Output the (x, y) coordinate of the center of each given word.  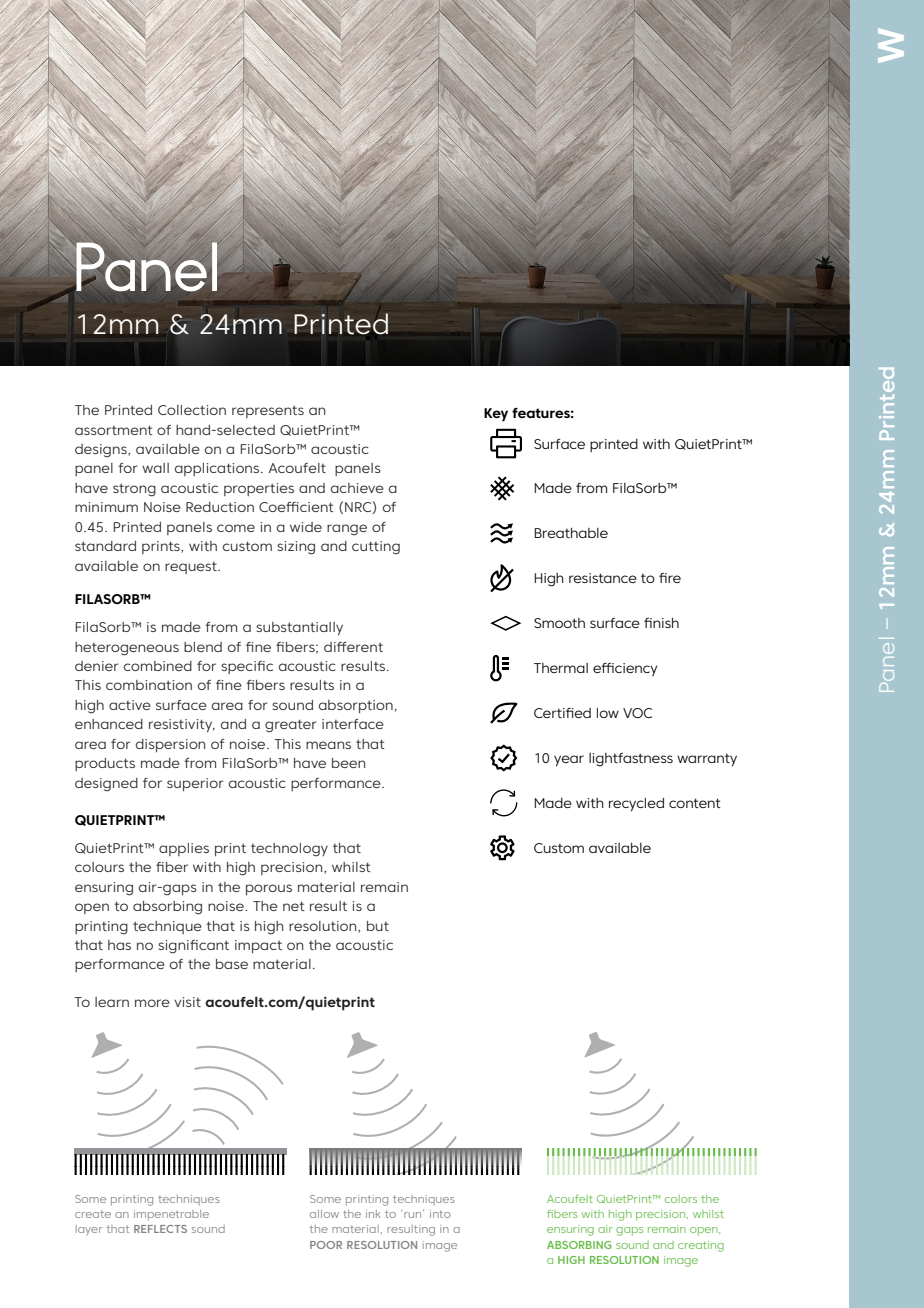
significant (193, 947)
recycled (636, 805)
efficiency (625, 669)
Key (496, 415)
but (378, 926)
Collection (192, 410)
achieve (357, 488)
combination (149, 685)
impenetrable (171, 1215)
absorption (356, 706)
